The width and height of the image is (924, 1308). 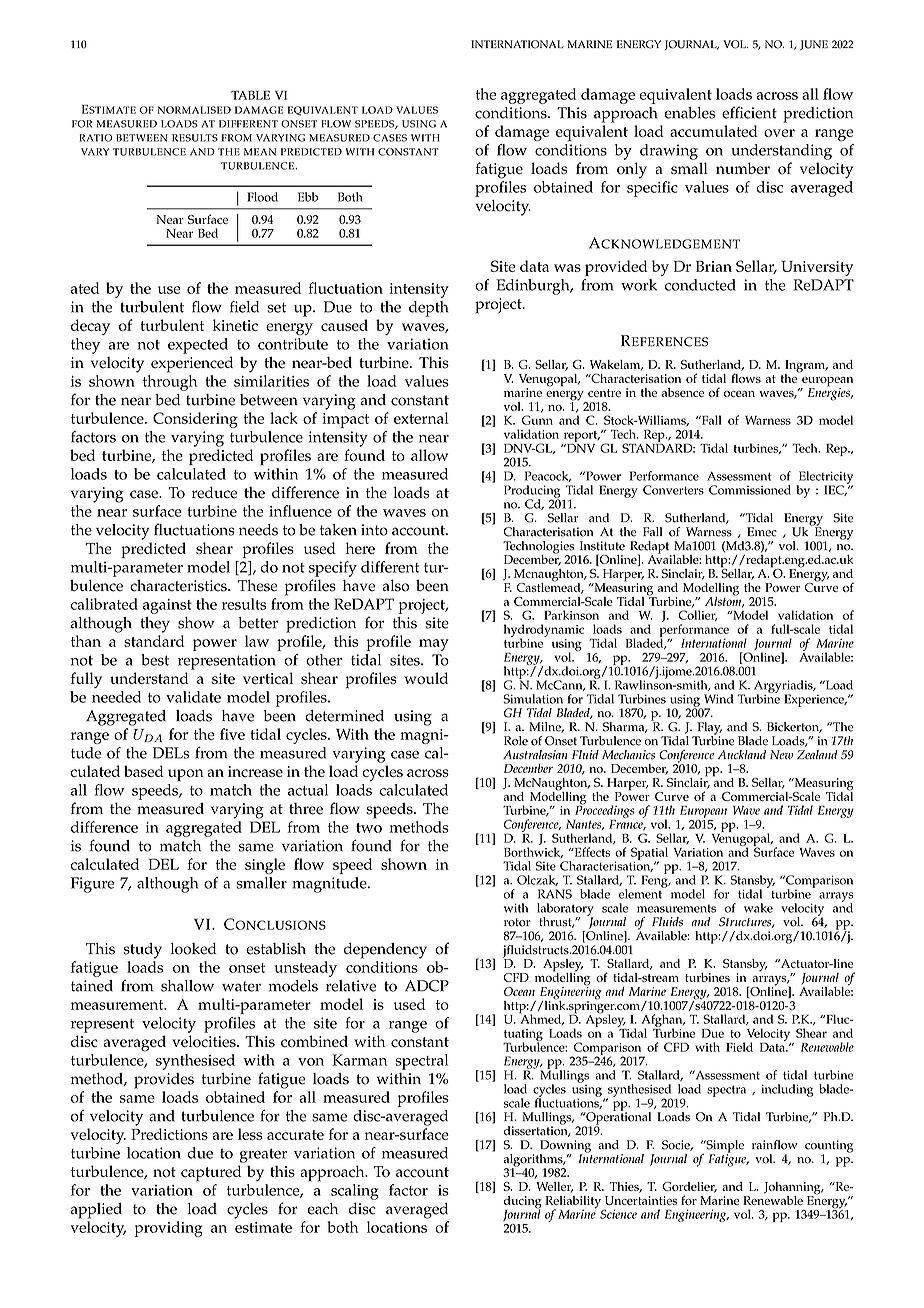 What do you see at coordinates (554, 1187) in the image?
I see `Weller` at bounding box center [554, 1187].
